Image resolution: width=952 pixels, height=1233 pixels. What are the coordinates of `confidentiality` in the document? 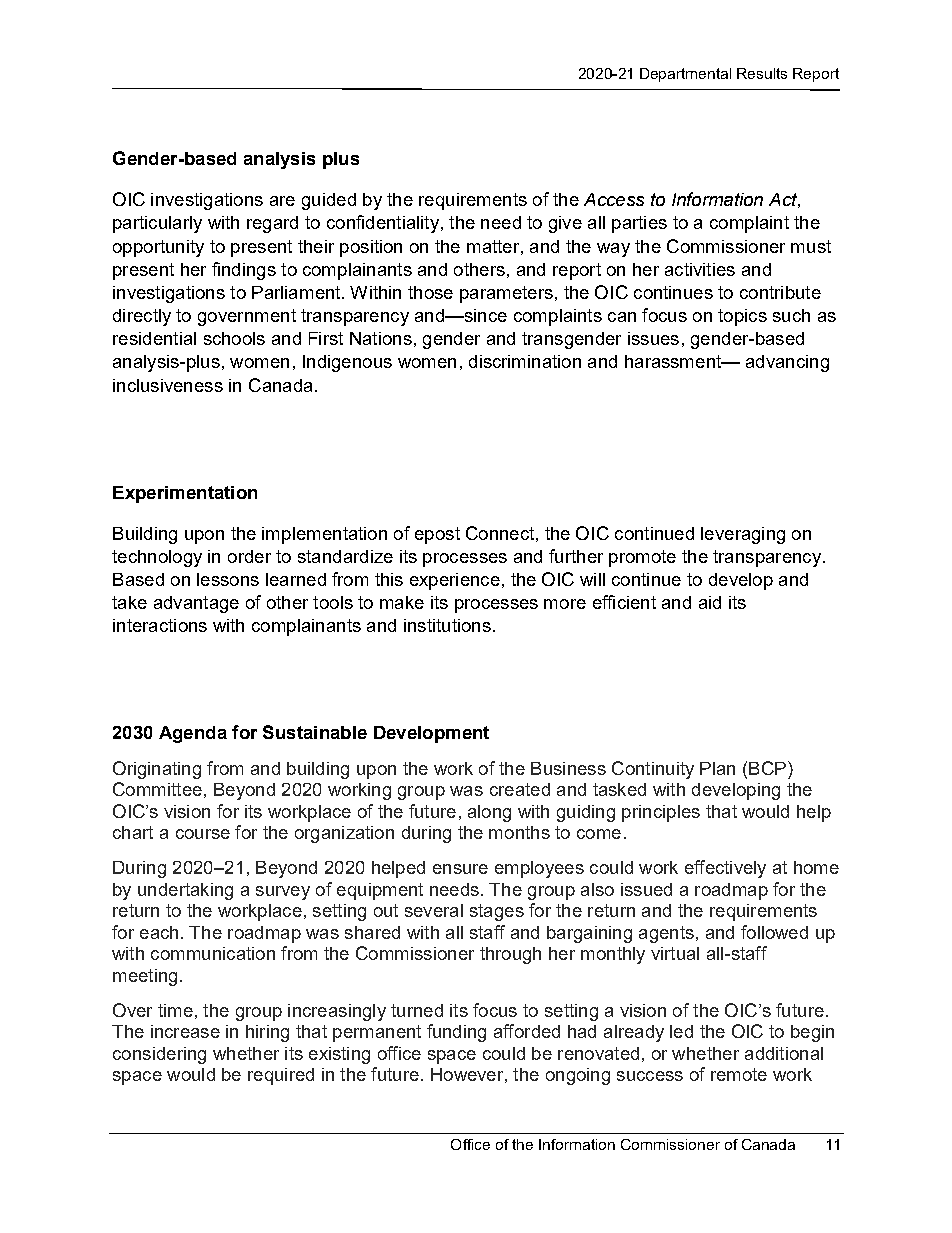 It's located at (383, 224).
